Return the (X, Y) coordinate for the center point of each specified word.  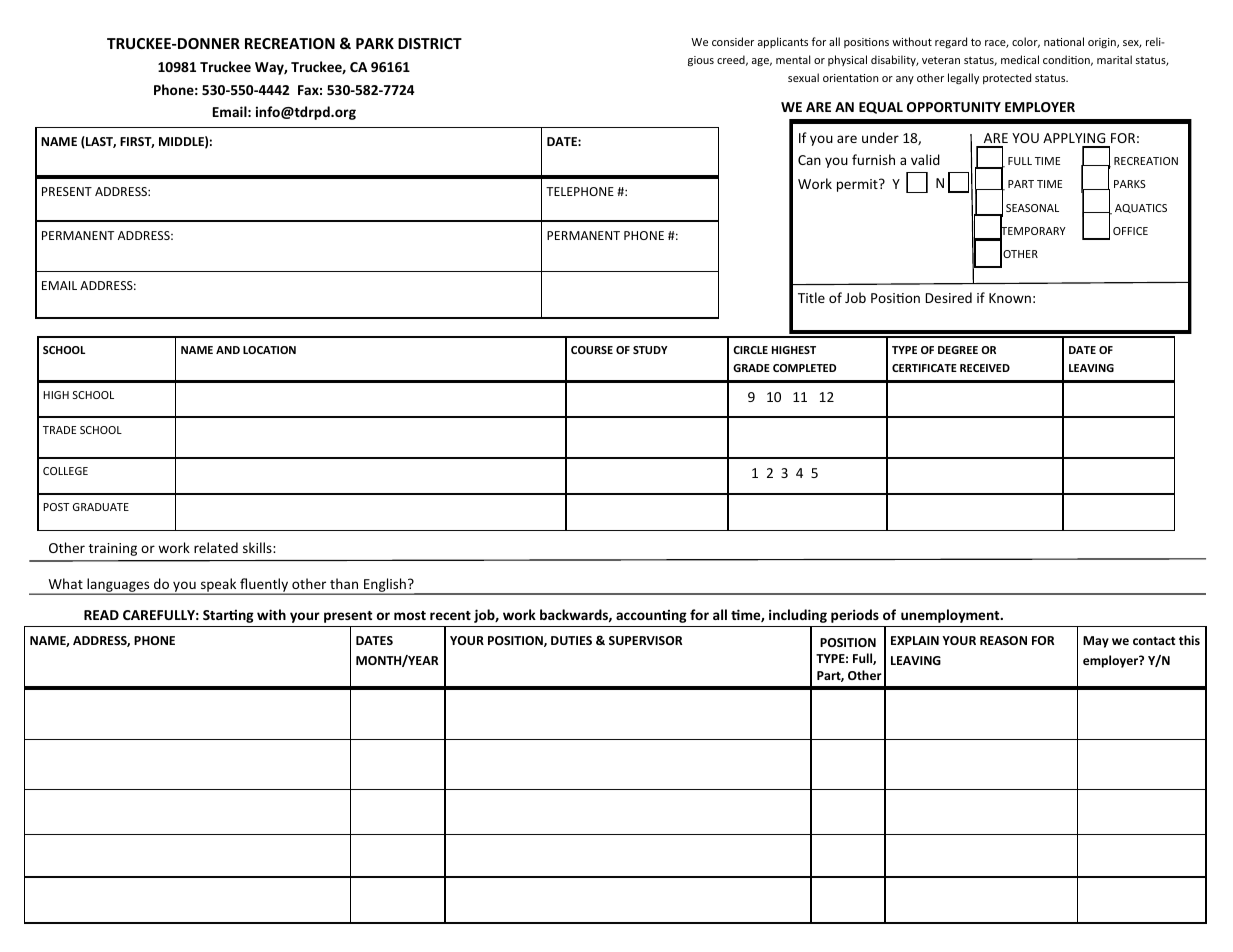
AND (228, 350)
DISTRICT (430, 43)
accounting (651, 616)
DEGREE (958, 350)
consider (733, 41)
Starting (228, 616)
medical (1020, 59)
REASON (1003, 640)
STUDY (650, 350)
